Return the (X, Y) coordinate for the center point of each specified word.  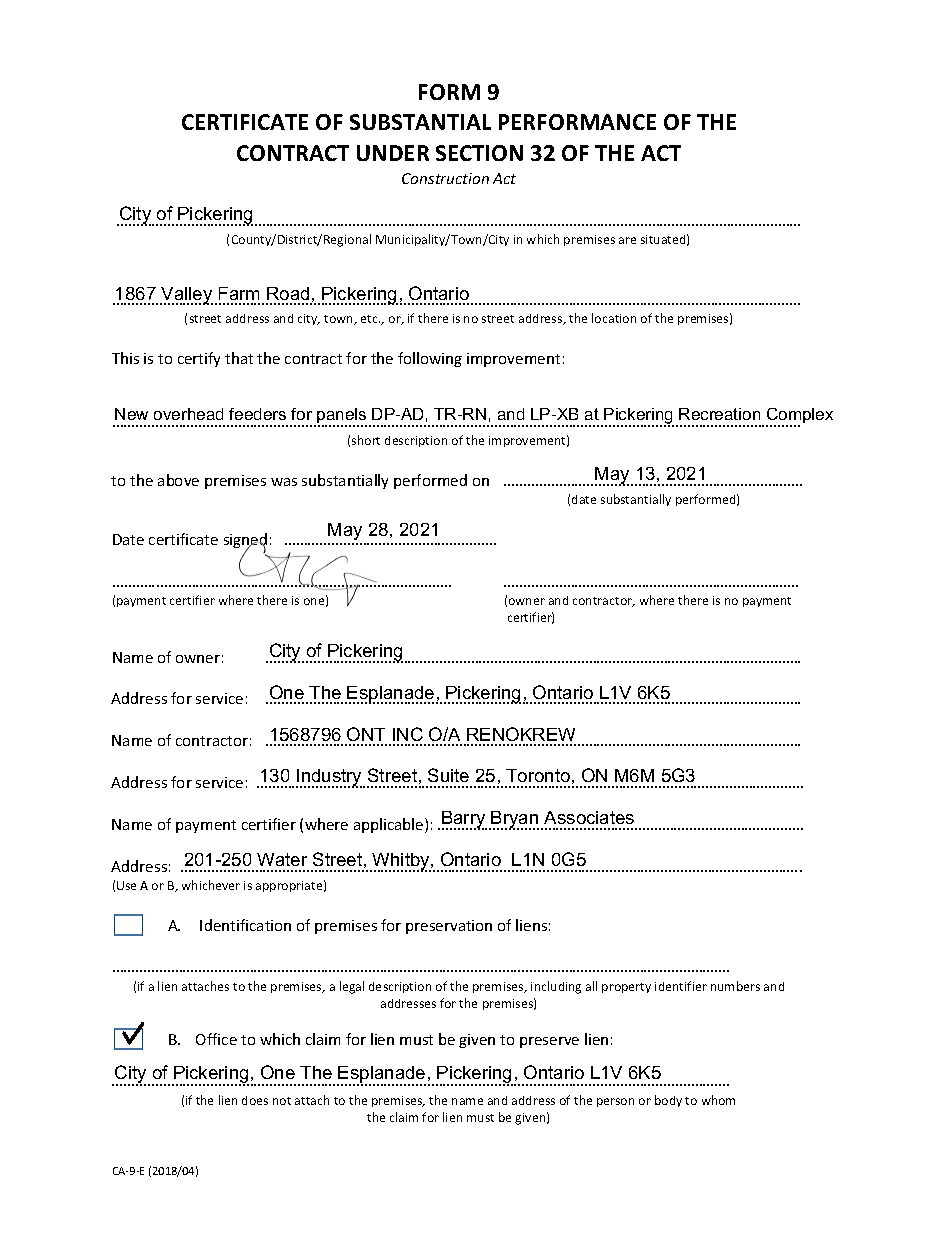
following (430, 359)
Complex (799, 417)
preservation (449, 927)
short (366, 440)
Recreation (719, 414)
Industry (330, 778)
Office (216, 1039)
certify (199, 359)
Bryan (514, 820)
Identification (245, 925)
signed (245, 542)
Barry (464, 820)
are (627, 240)
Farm (239, 293)
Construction (445, 178)
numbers (735, 986)
